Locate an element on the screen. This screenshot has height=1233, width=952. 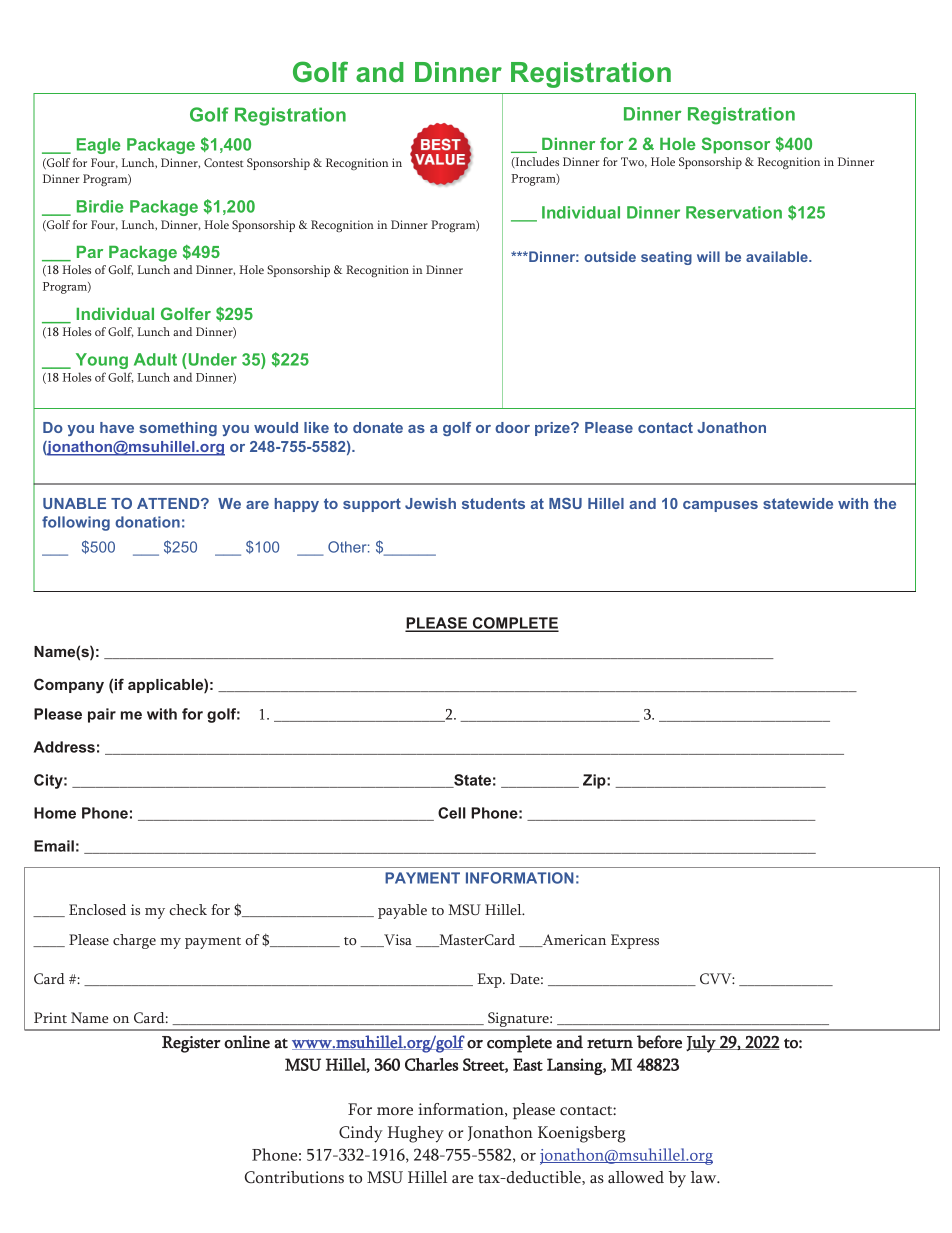
Cell is located at coordinates (452, 813).
